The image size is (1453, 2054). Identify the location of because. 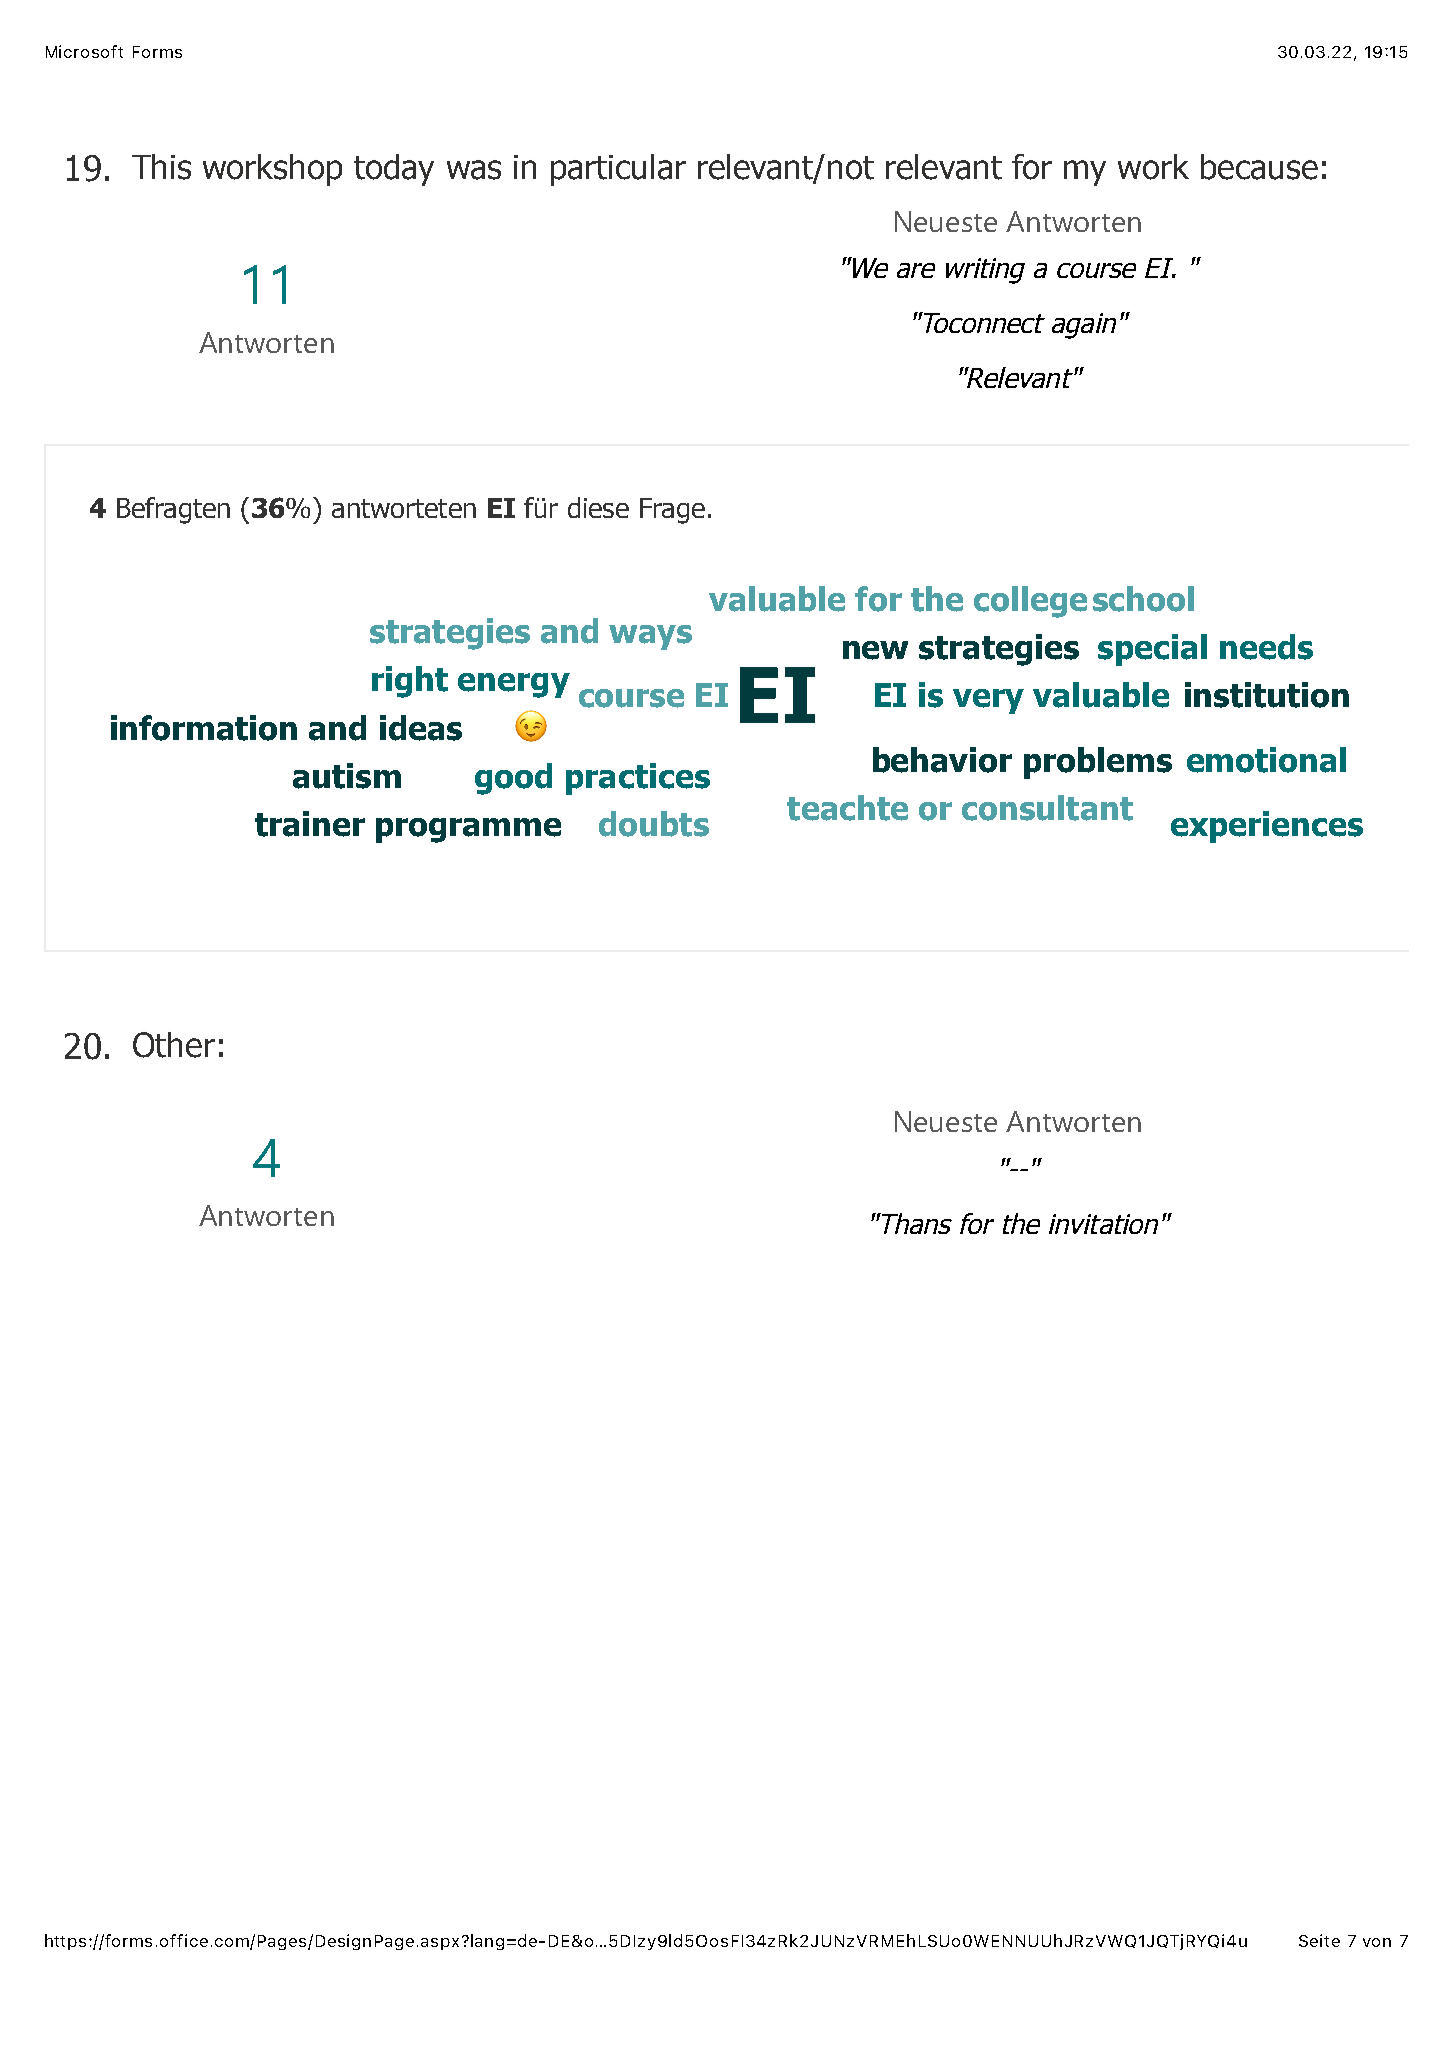
(1259, 167).
